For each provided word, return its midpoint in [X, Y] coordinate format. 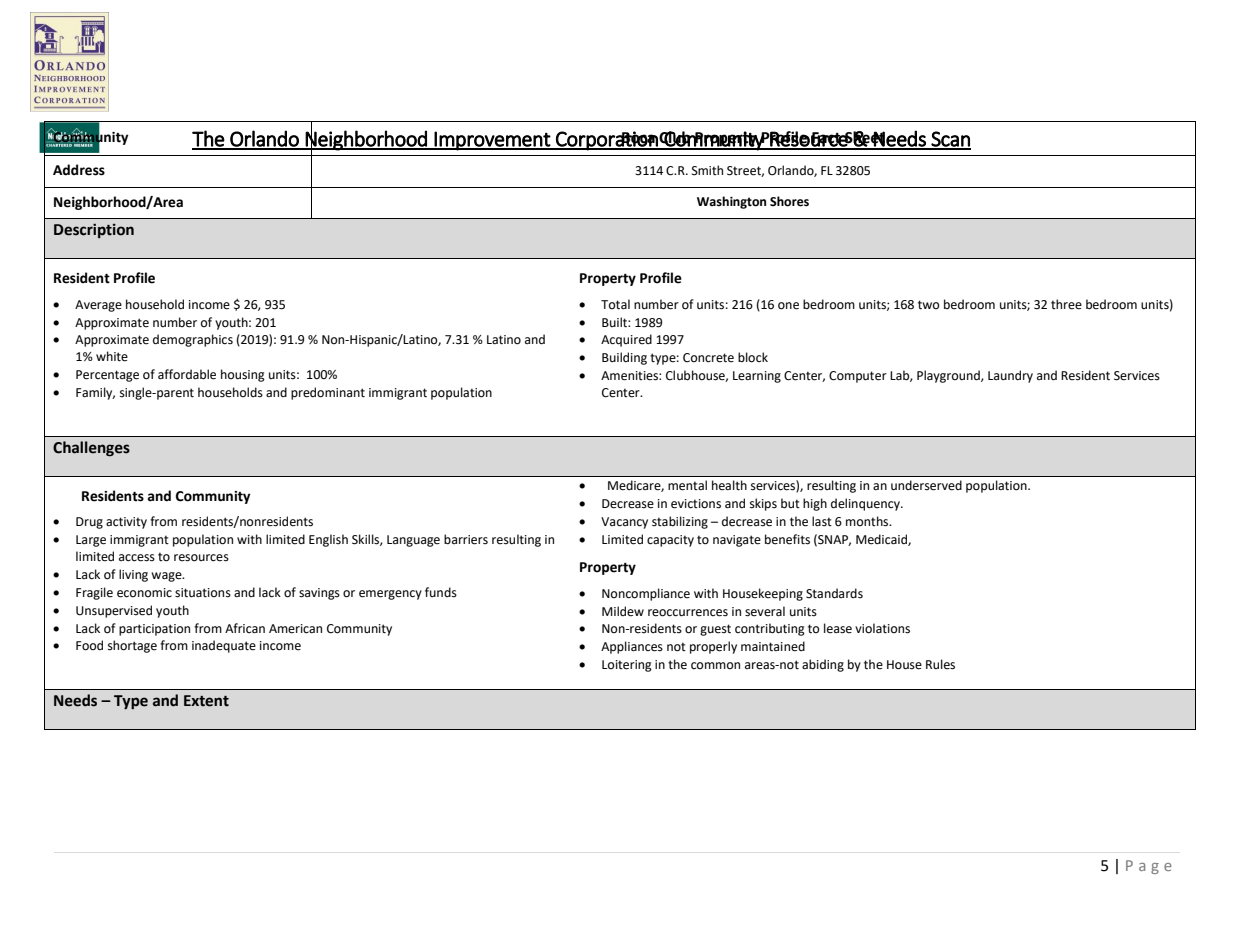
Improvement [492, 141]
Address [79, 170]
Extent [206, 701]
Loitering [627, 666]
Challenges [91, 449]
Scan [950, 140]
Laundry [1010, 376]
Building [624, 358]
